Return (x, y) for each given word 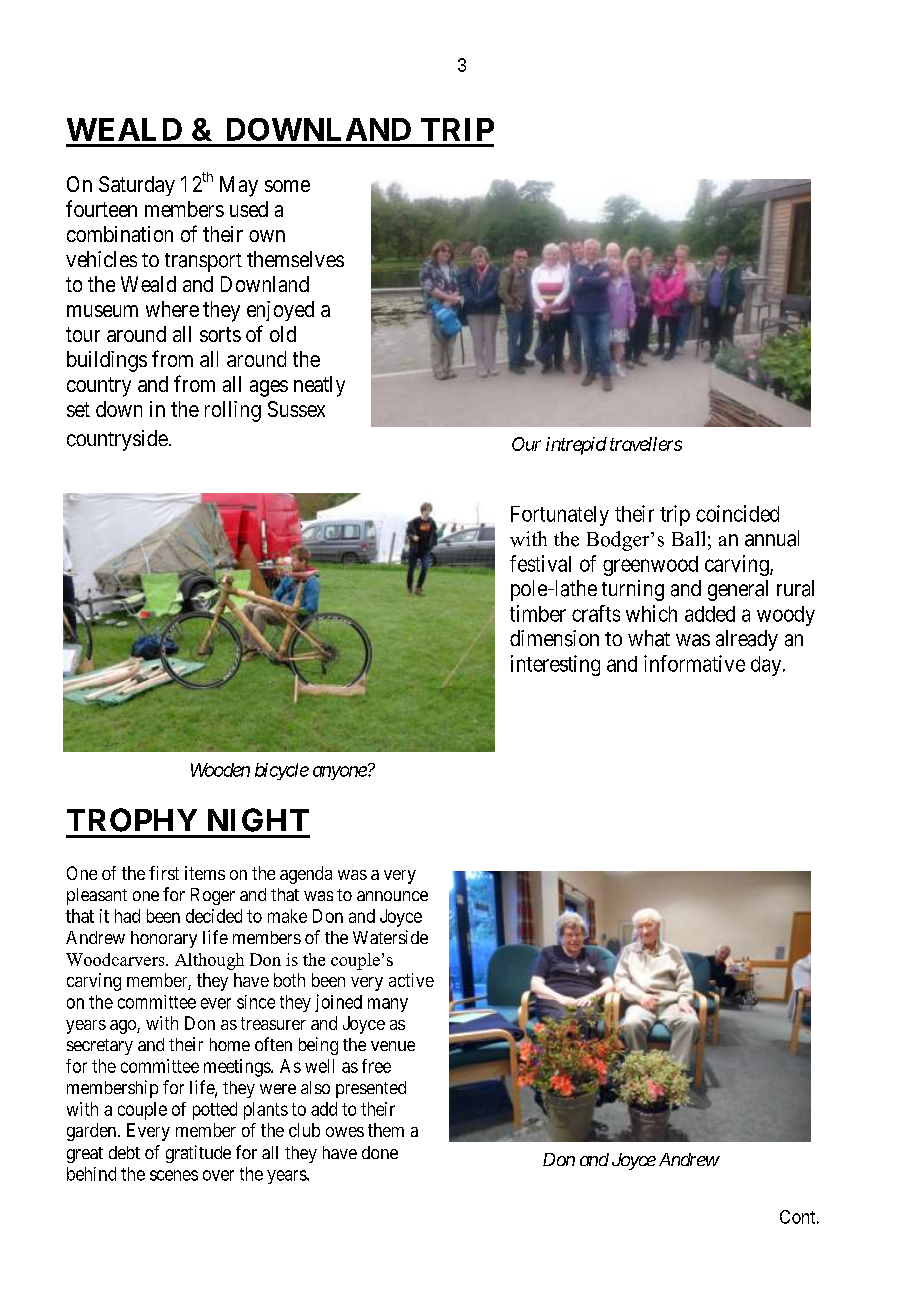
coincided (737, 513)
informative (694, 663)
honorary (164, 939)
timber (538, 613)
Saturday (137, 186)
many (388, 1005)
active (411, 980)
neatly (319, 386)
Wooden (220, 770)
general (738, 590)
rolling (233, 411)
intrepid (576, 446)
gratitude (198, 1154)
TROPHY (132, 820)
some (287, 186)
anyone (340, 773)
